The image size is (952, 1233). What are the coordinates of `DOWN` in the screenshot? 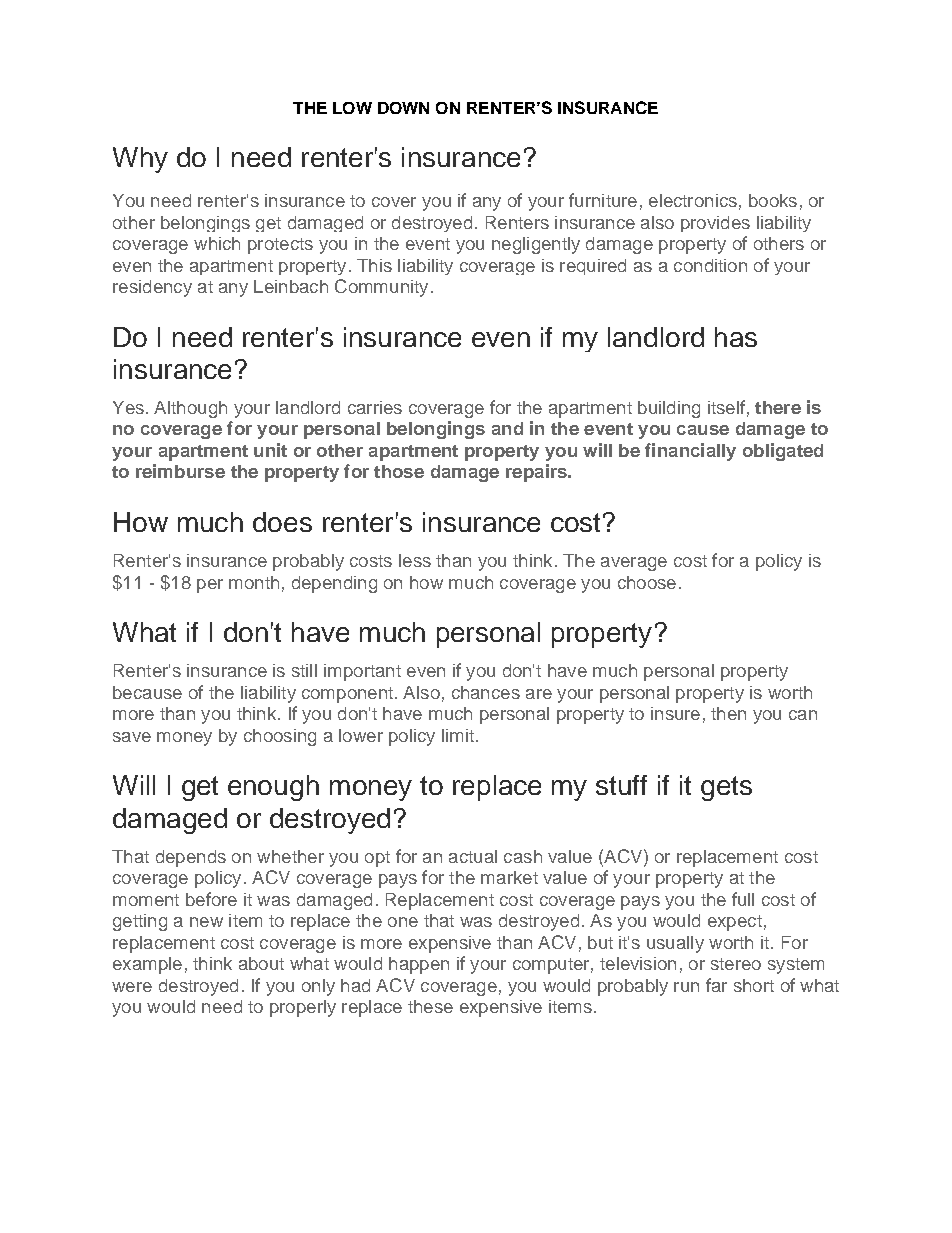 It's located at (403, 108).
